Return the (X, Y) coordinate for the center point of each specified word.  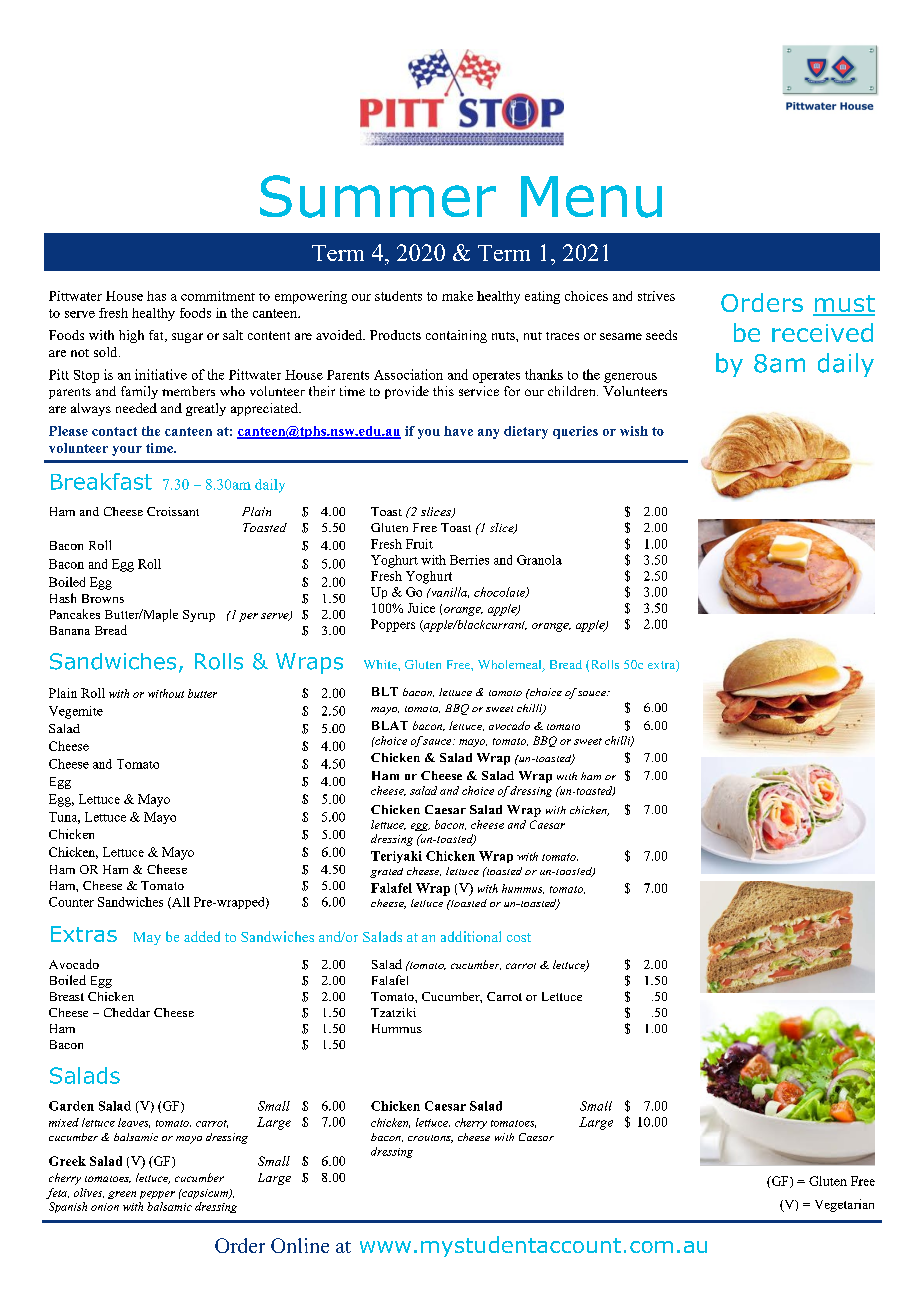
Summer (378, 196)
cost (519, 937)
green (122, 1195)
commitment (218, 296)
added (202, 936)
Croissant (173, 511)
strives (656, 296)
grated (386, 873)
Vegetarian (844, 1205)
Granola (539, 560)
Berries (469, 560)
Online (300, 1245)
